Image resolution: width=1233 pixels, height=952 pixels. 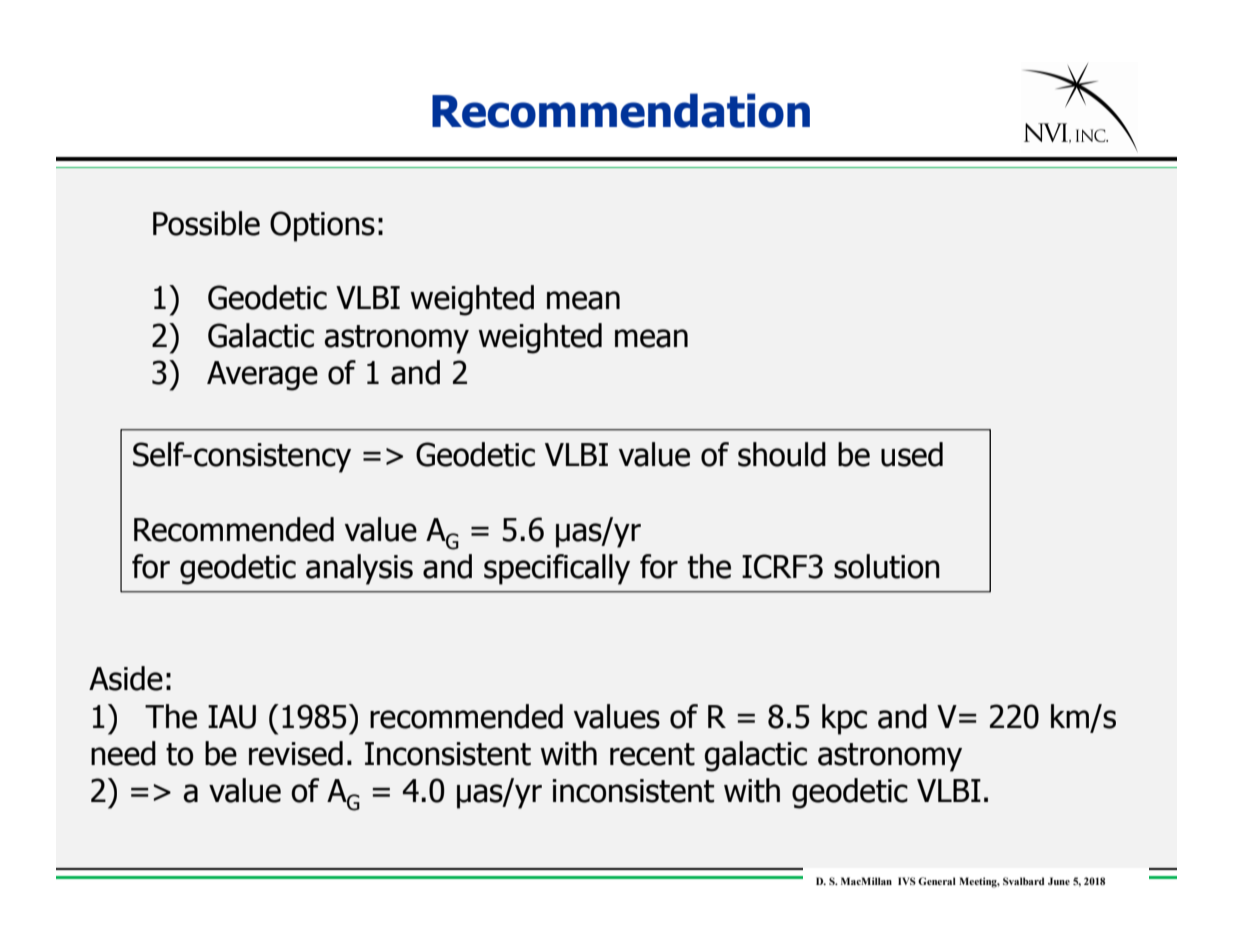 What do you see at coordinates (912, 454) in the screenshot?
I see `used` at bounding box center [912, 454].
